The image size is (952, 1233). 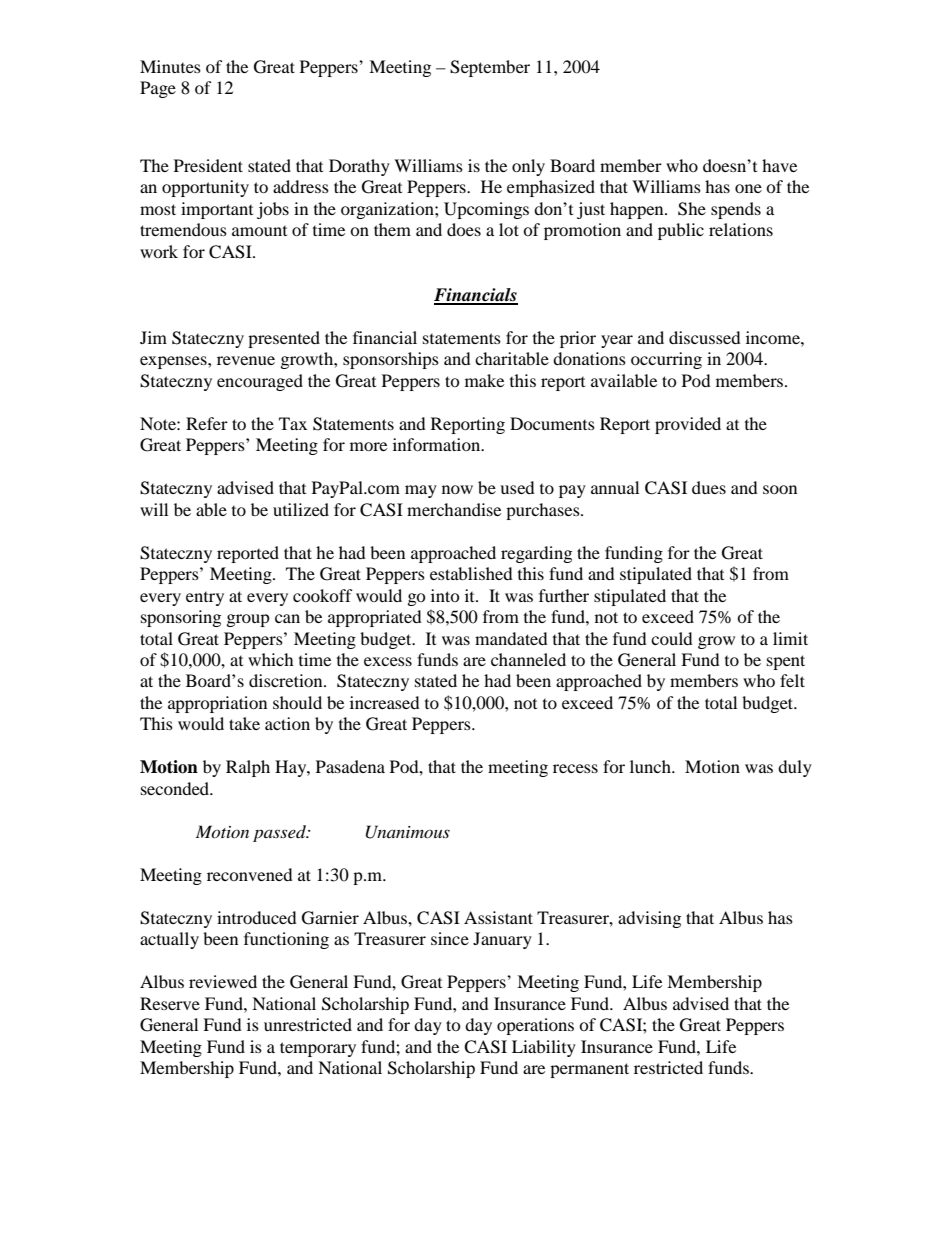 What do you see at coordinates (535, 1026) in the page?
I see `operations` at bounding box center [535, 1026].
